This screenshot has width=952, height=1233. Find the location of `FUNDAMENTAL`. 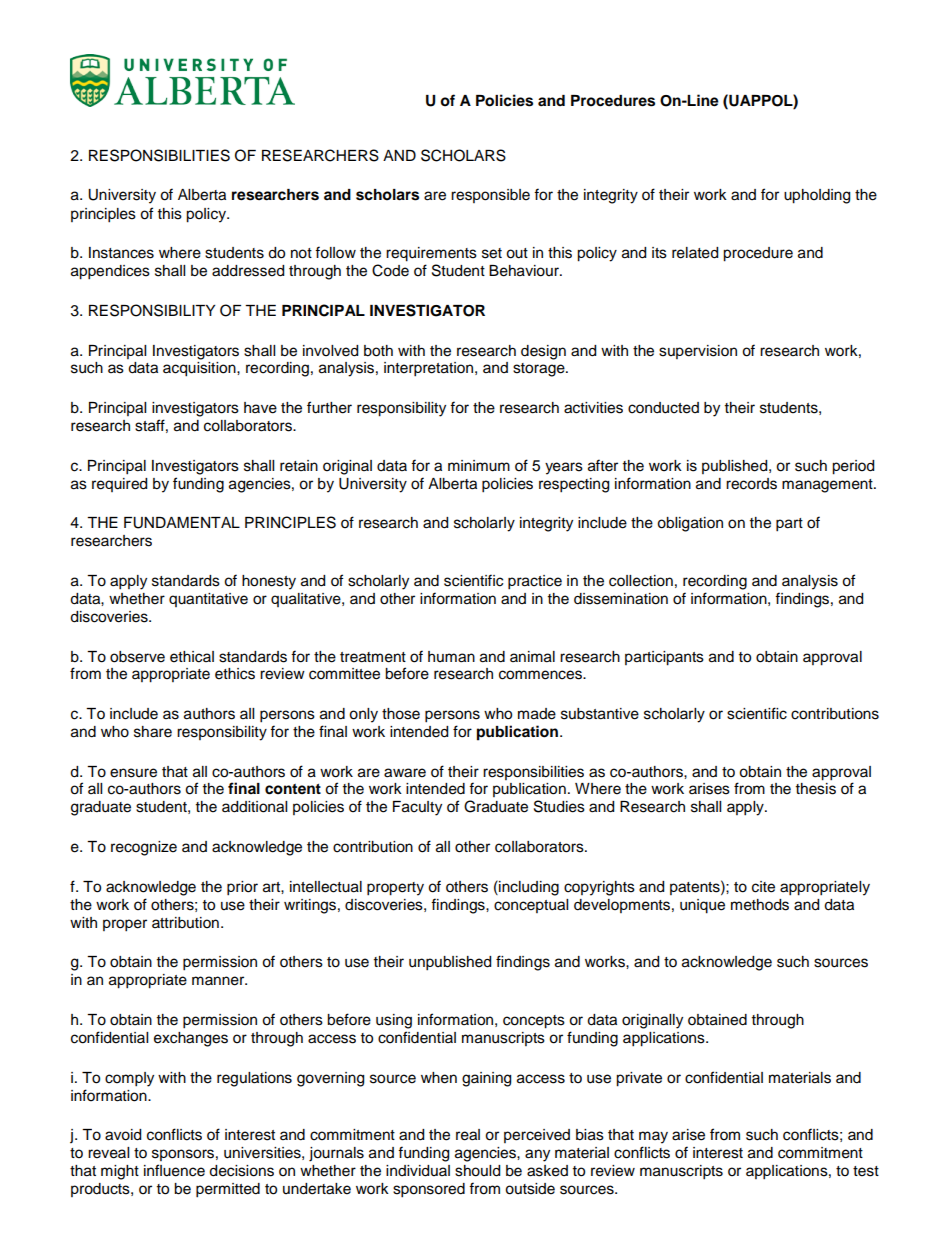

FUNDAMENTAL is located at coordinates (182, 523).
